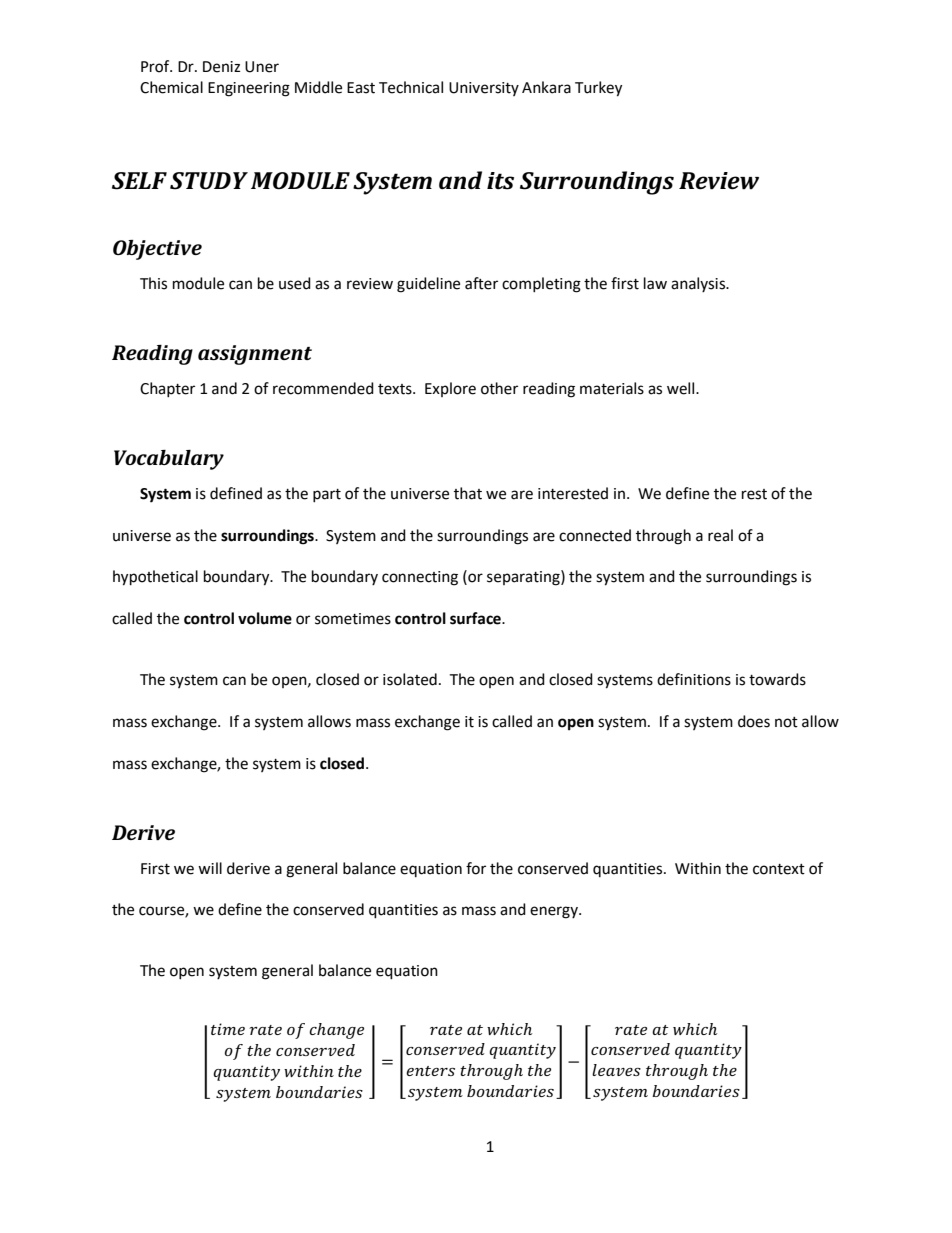 The height and width of the page is (1233, 952). I want to click on for, so click(476, 868).
